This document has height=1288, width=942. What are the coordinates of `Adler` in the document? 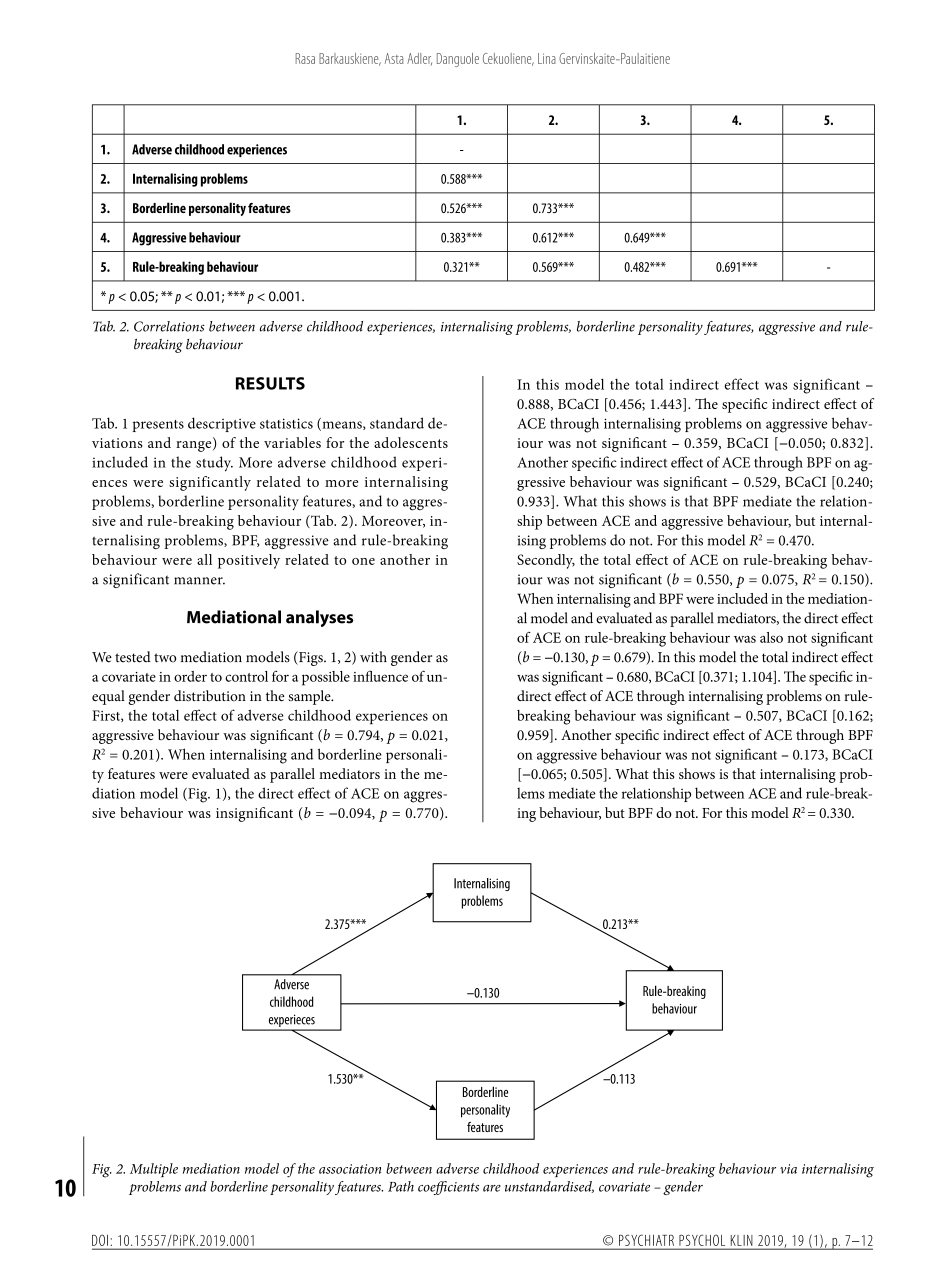 It's located at (419, 59).
